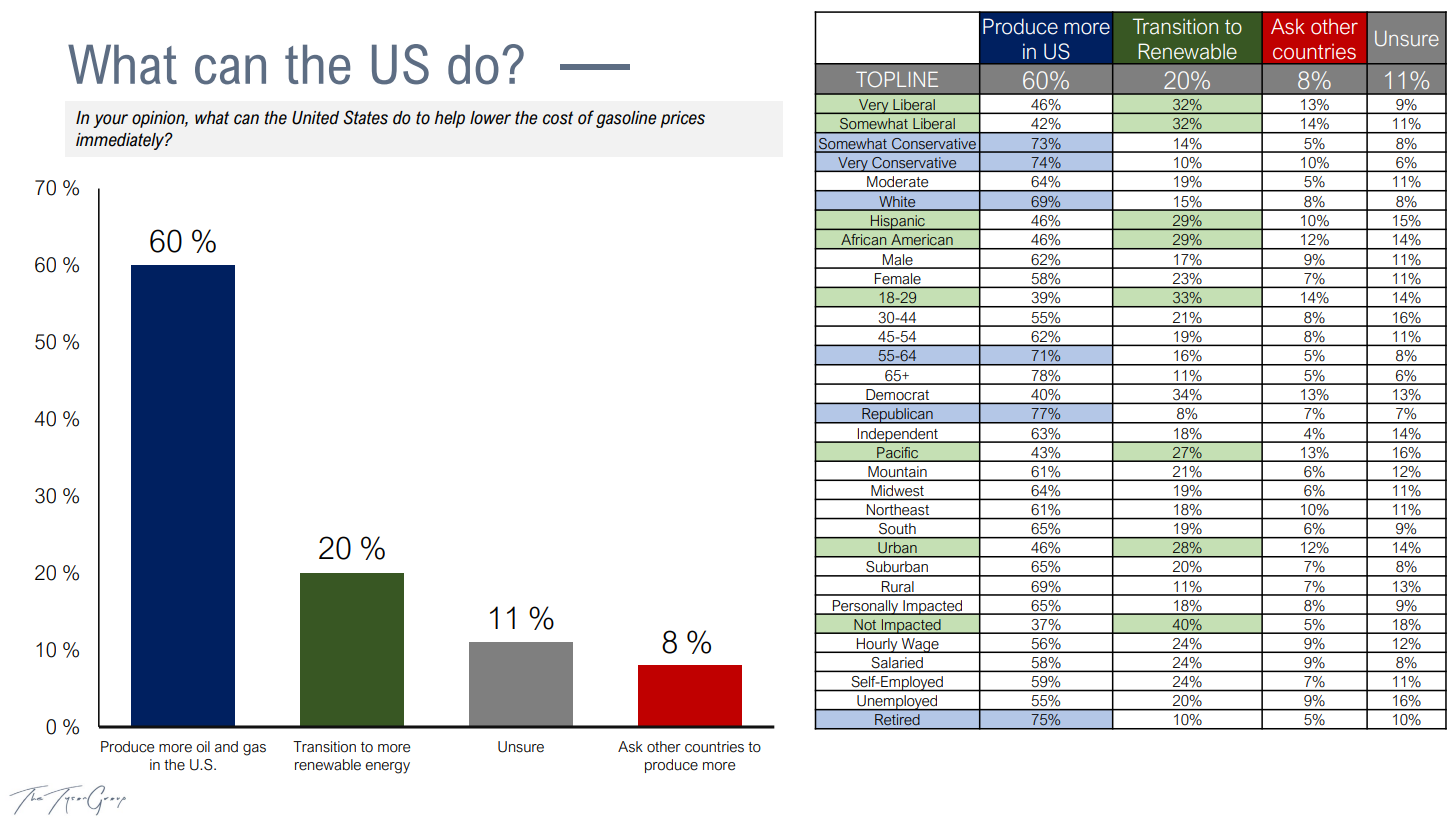 This screenshot has height=819, width=1456. I want to click on oil, so click(203, 747).
